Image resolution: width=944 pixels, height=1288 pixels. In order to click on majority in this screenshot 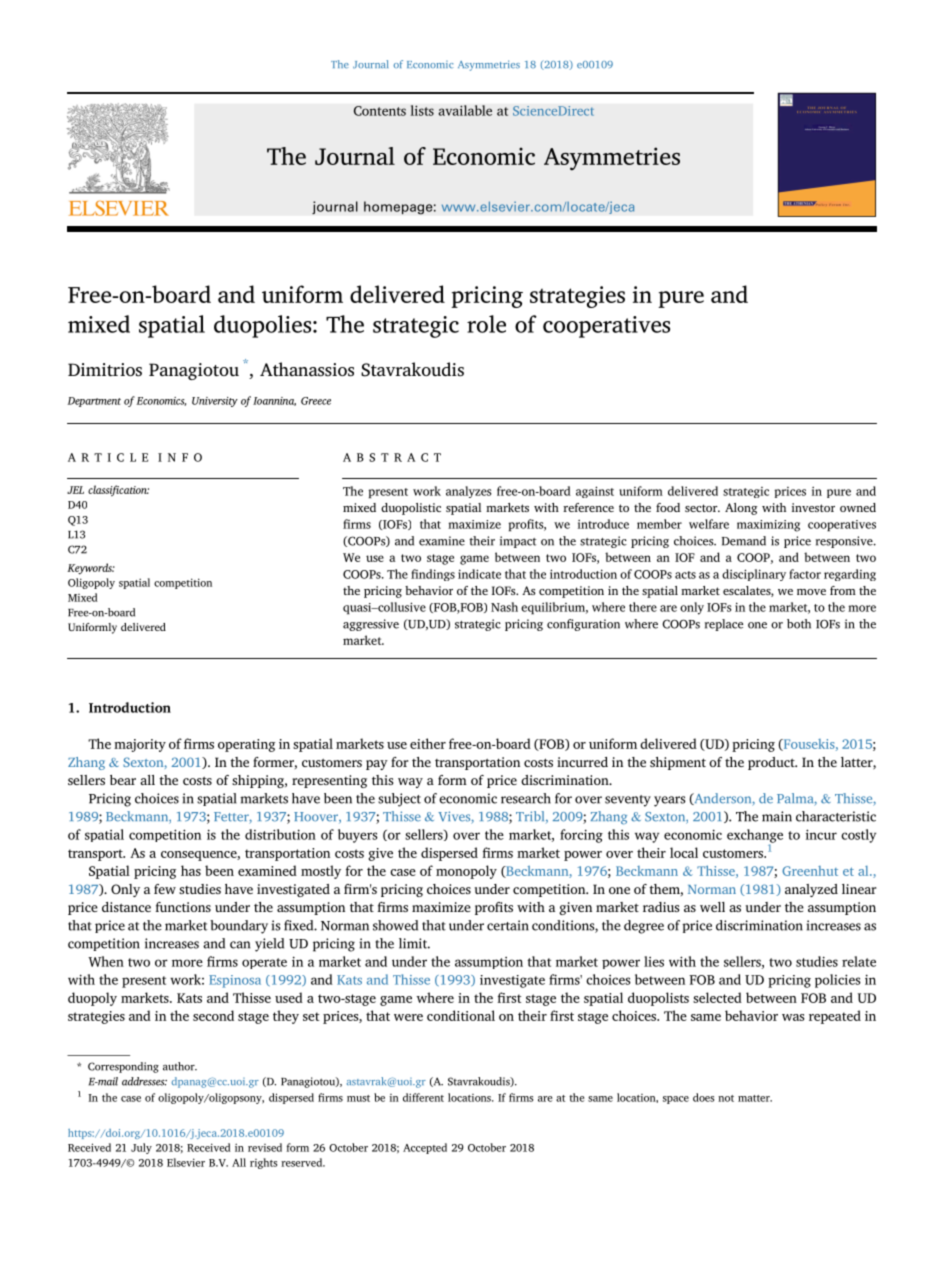, I will do `click(140, 745)`.
